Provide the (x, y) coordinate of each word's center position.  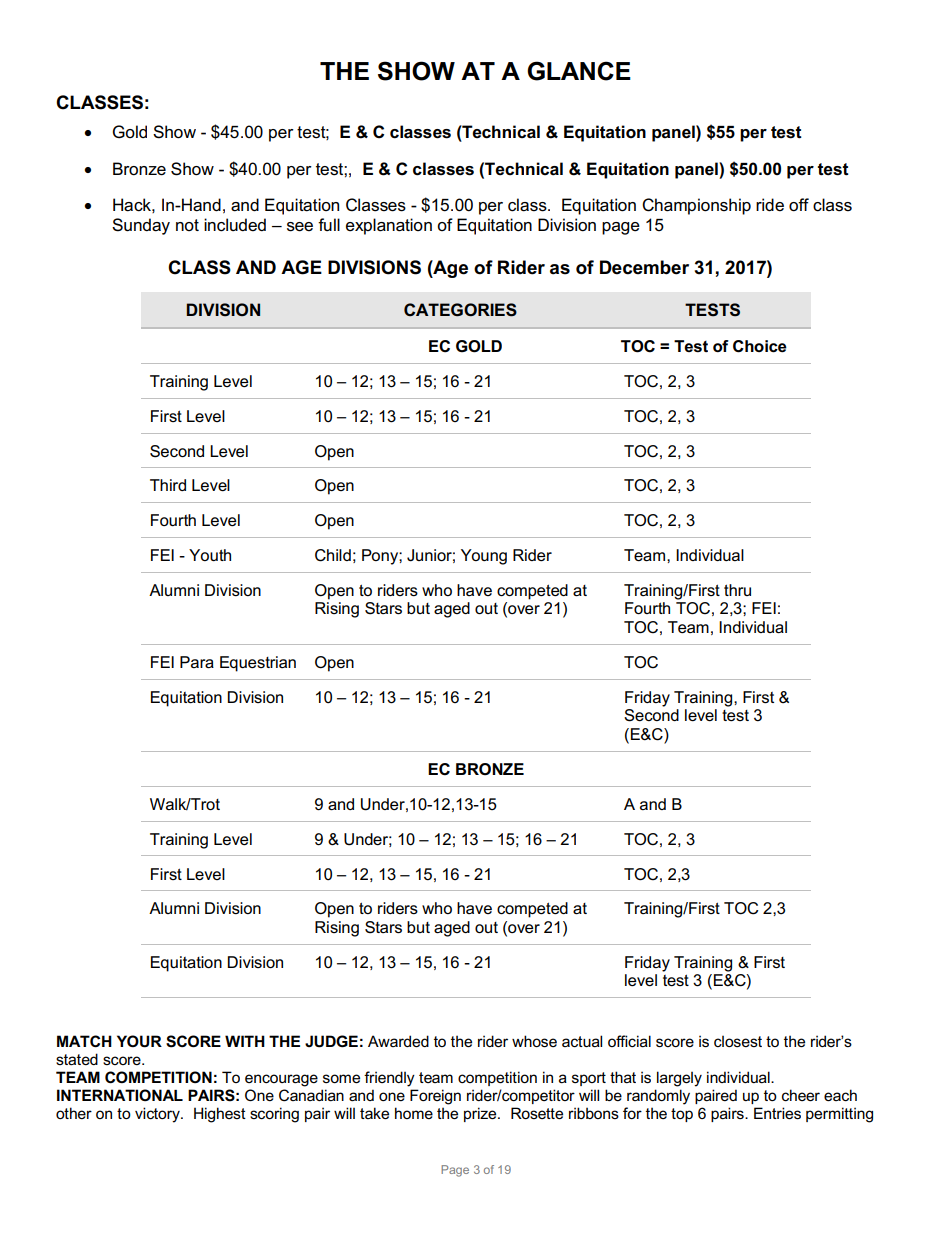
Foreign (435, 1097)
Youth (210, 555)
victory (158, 1115)
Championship (696, 206)
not (187, 225)
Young (484, 557)
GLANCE (579, 71)
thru (737, 590)
